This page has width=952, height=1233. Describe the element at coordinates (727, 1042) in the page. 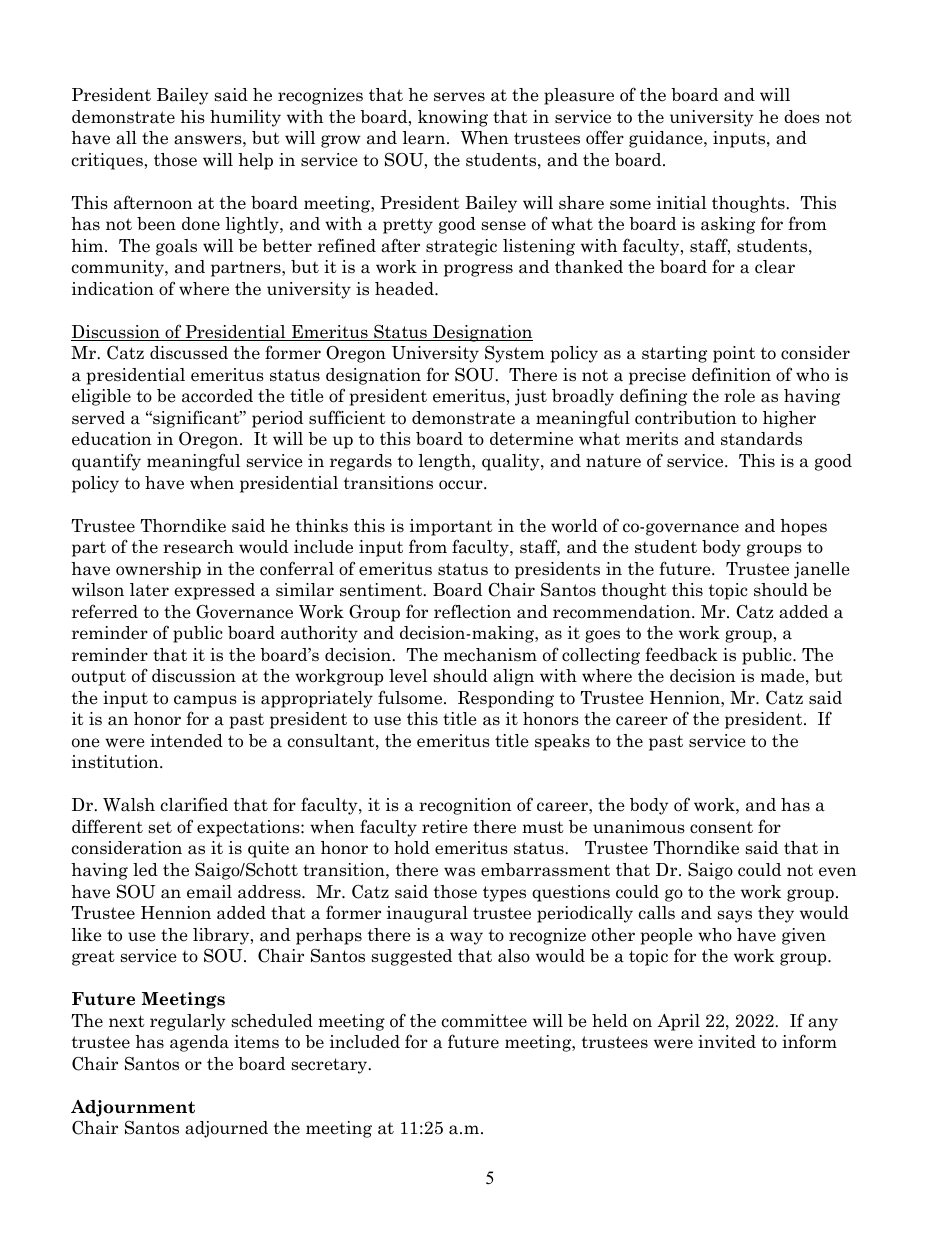

I see `invited` at that location.
